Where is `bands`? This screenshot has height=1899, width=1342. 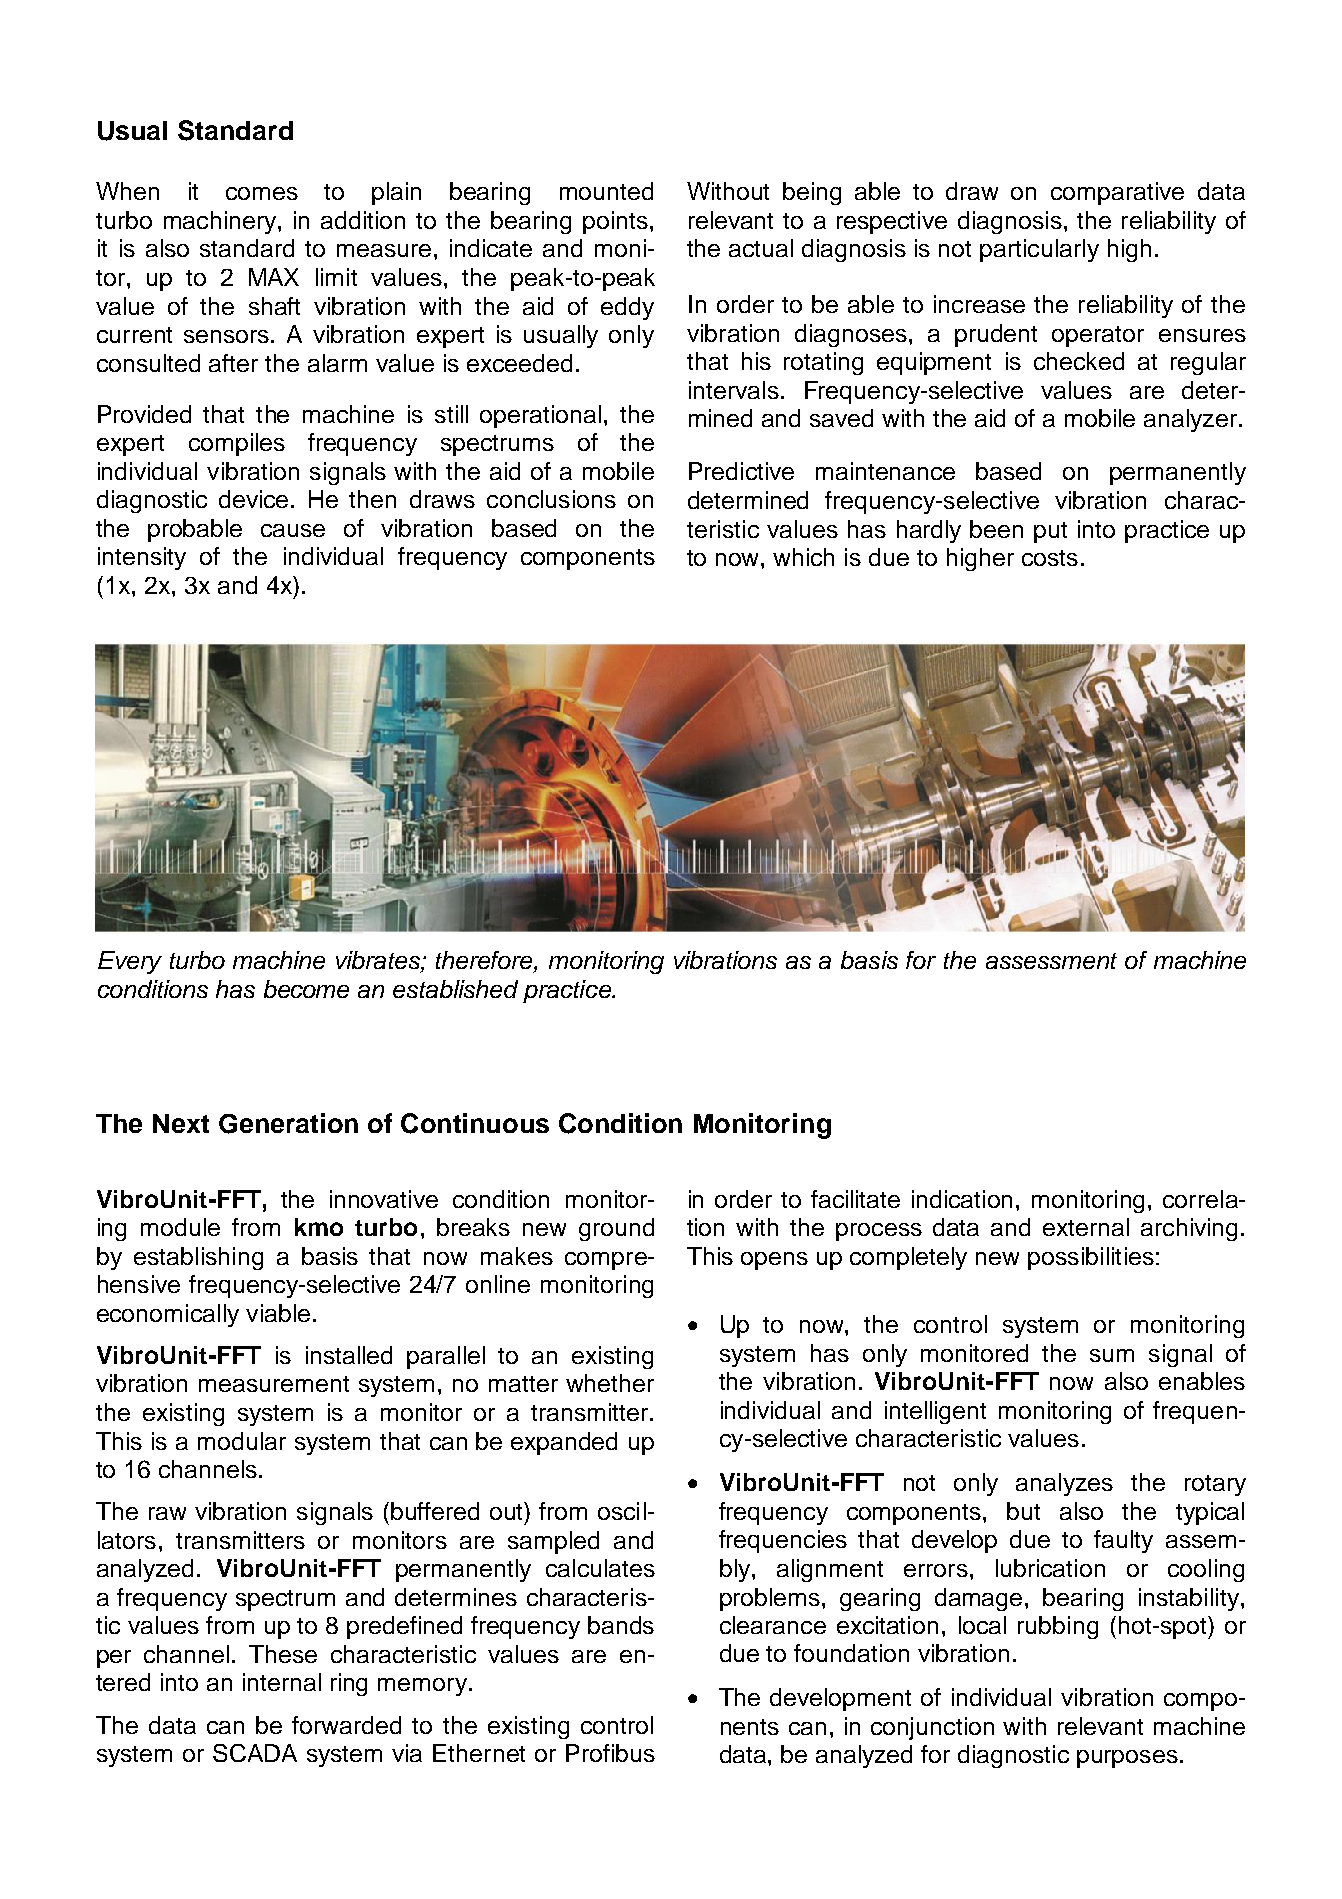
bands is located at coordinates (621, 1625).
